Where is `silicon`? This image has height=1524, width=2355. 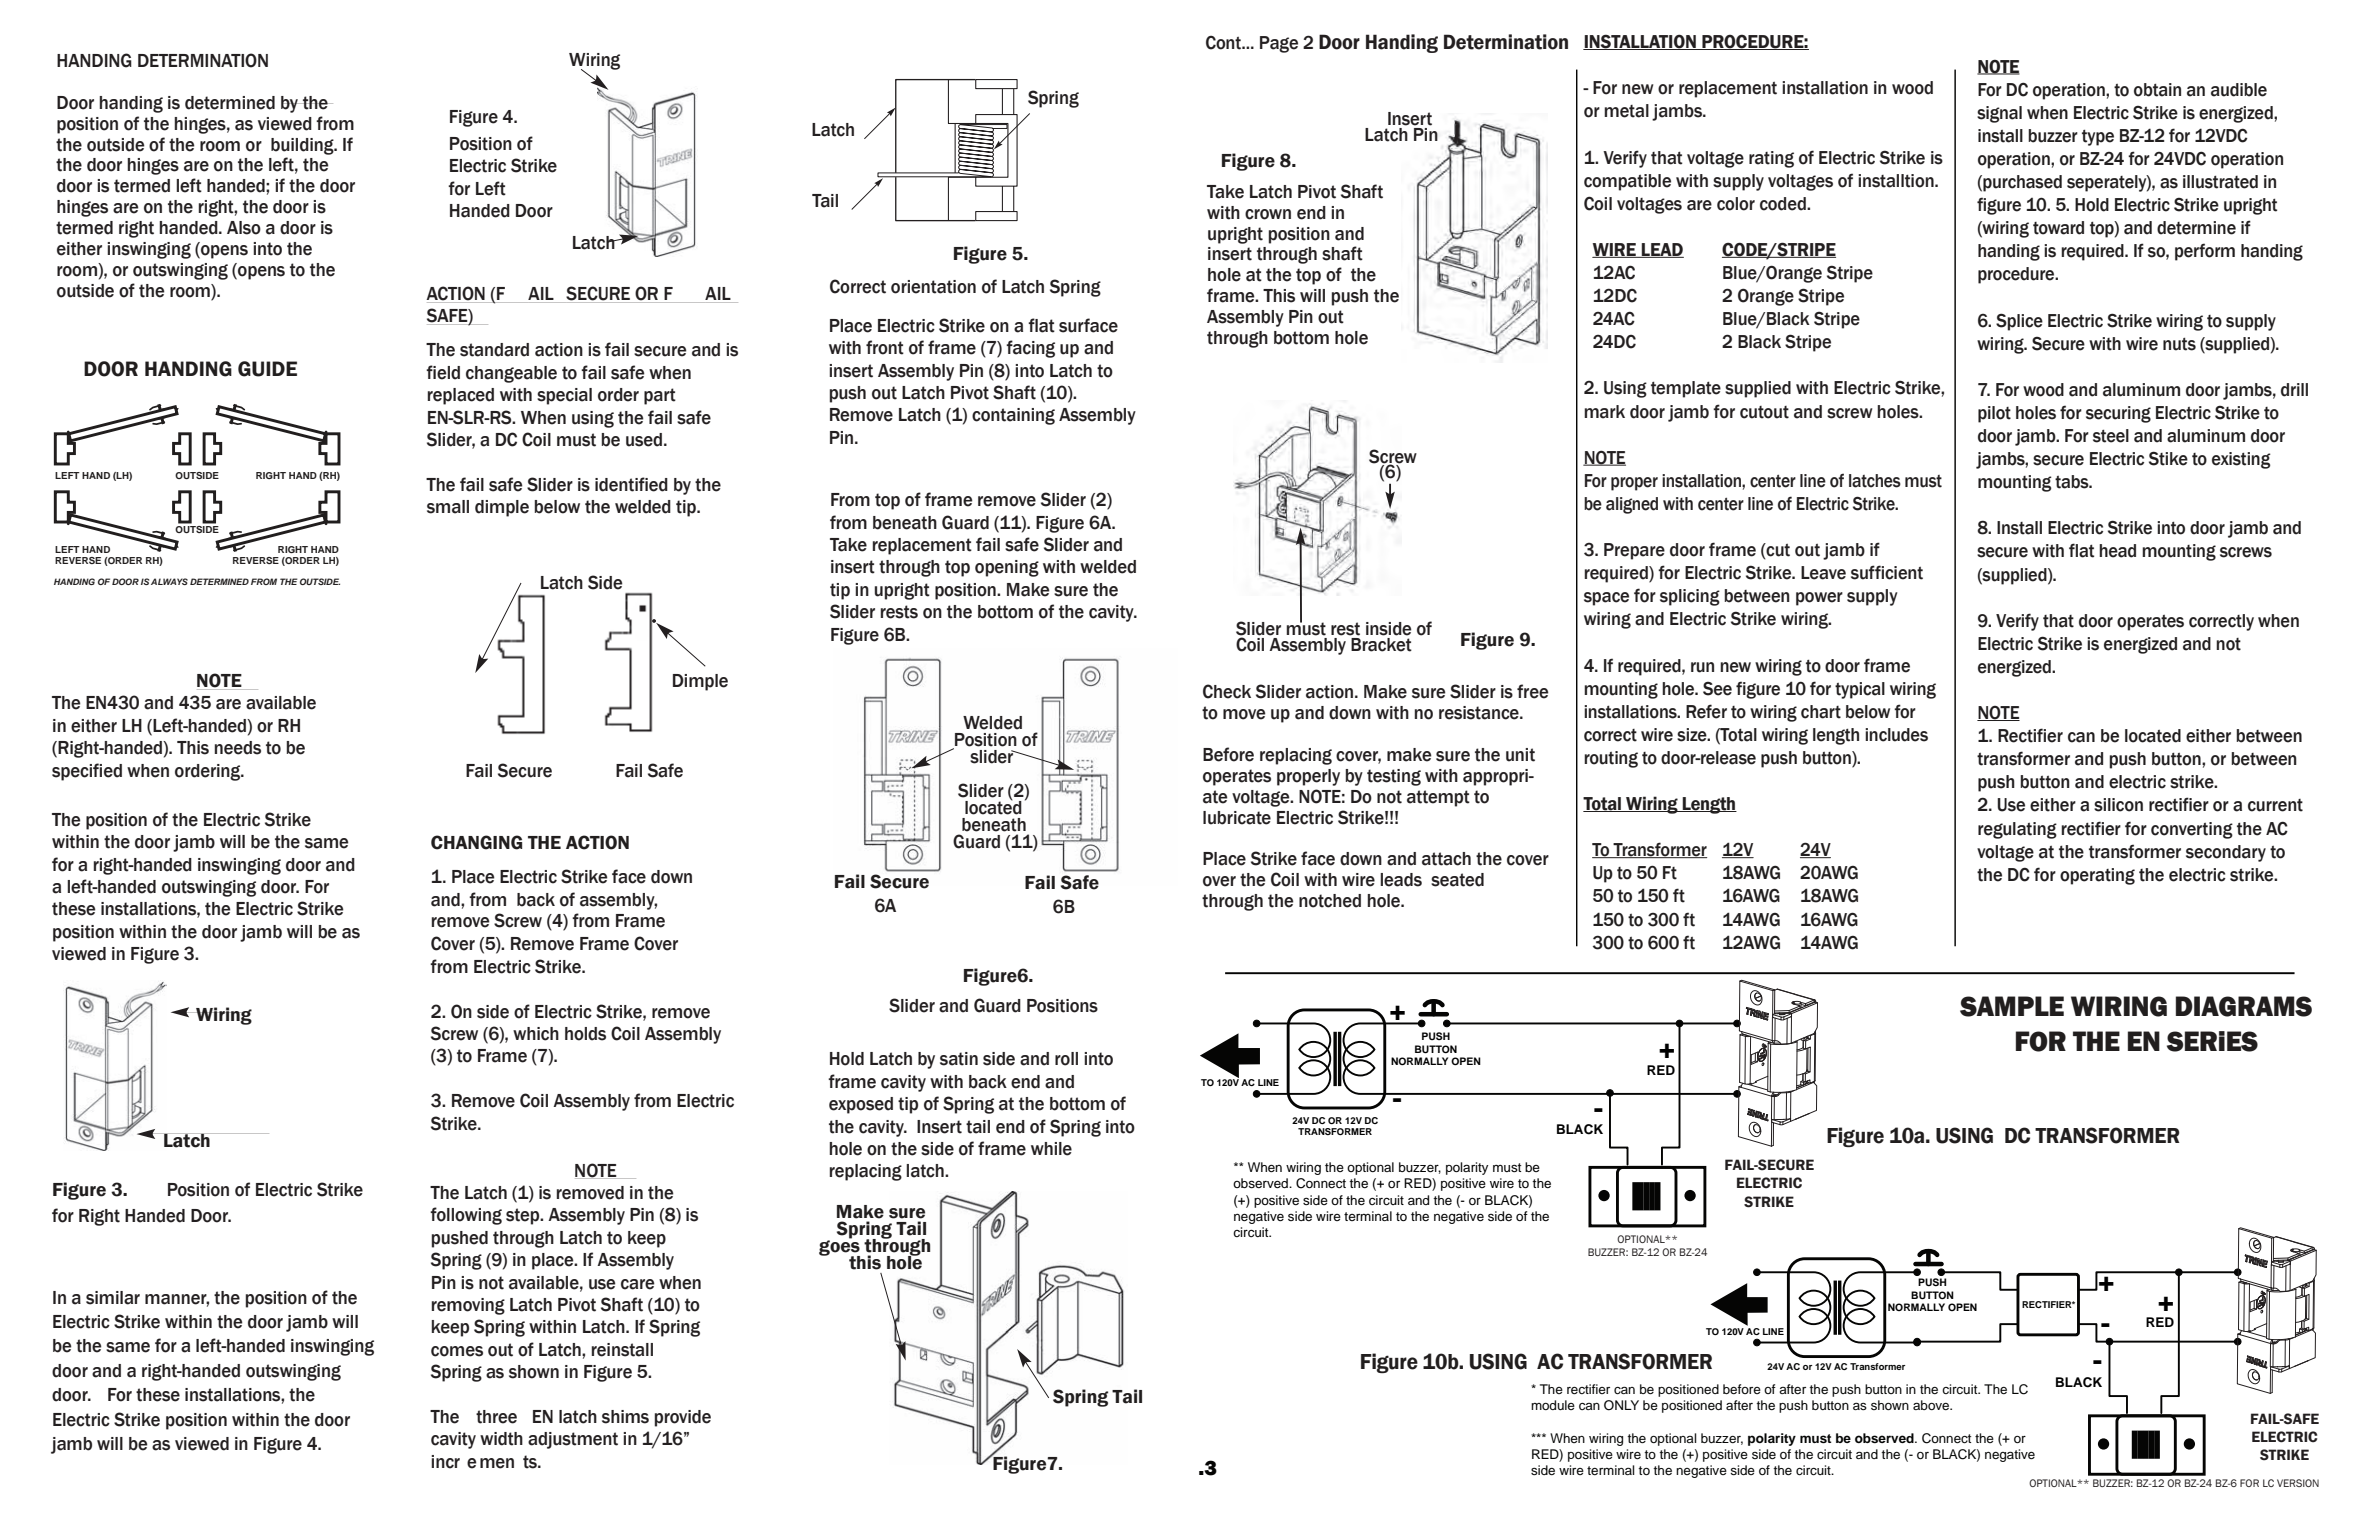
silicon is located at coordinates (2118, 805).
